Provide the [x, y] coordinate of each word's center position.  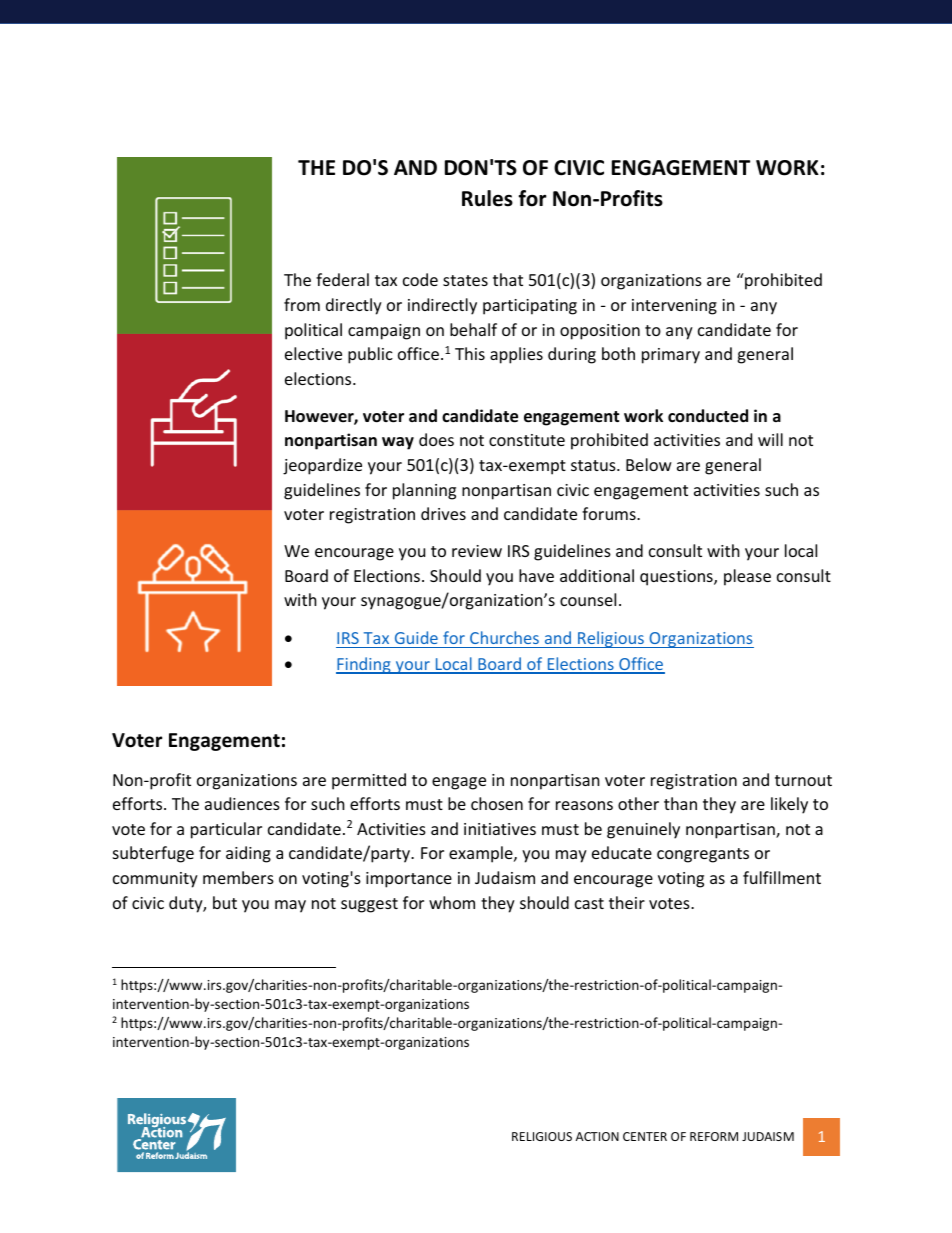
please [747, 577]
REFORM [714, 1136]
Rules [487, 198]
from [302, 304]
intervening [674, 307]
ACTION [597, 1136]
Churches [504, 637]
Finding [364, 665]
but [225, 902]
